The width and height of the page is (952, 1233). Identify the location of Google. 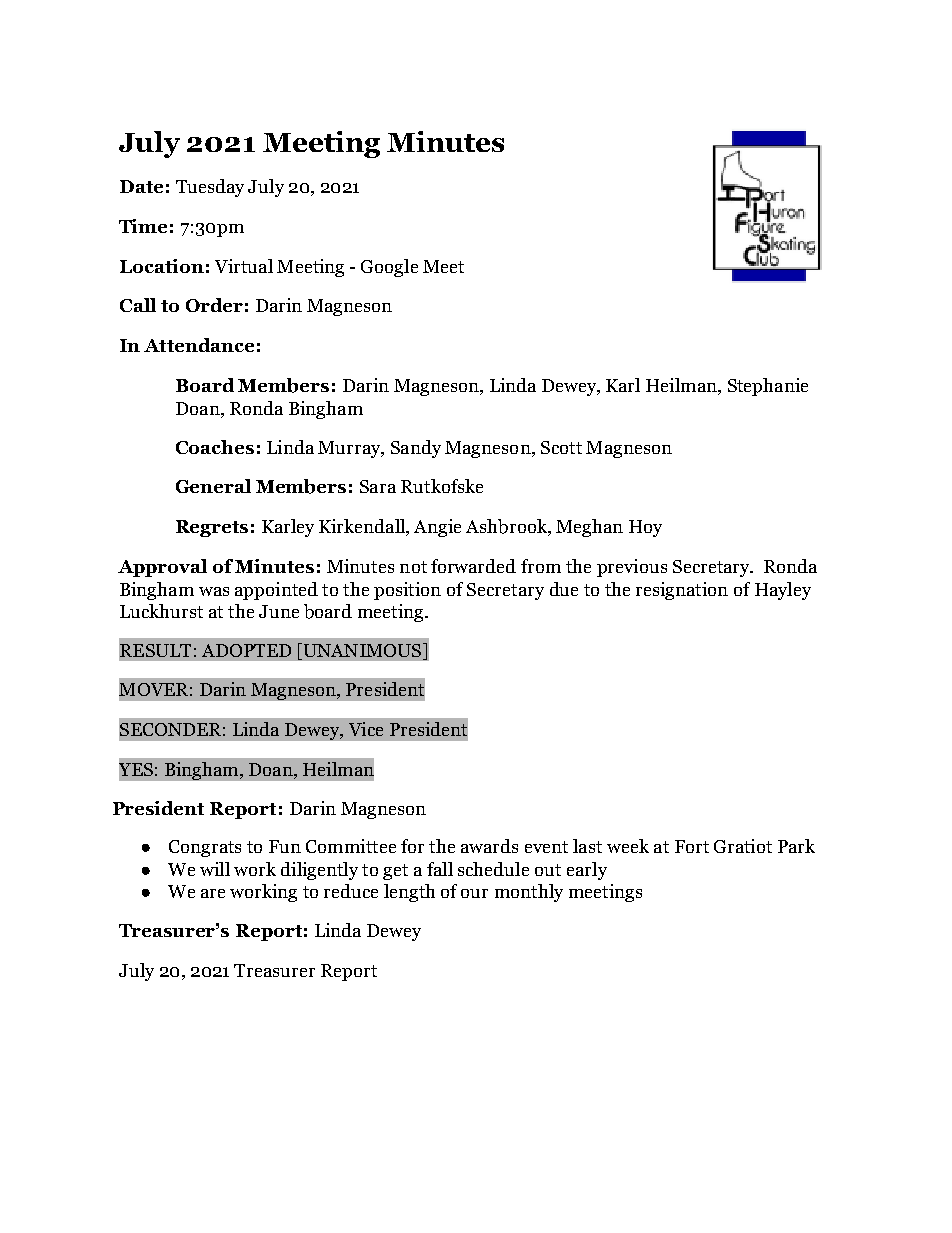
(389, 268).
